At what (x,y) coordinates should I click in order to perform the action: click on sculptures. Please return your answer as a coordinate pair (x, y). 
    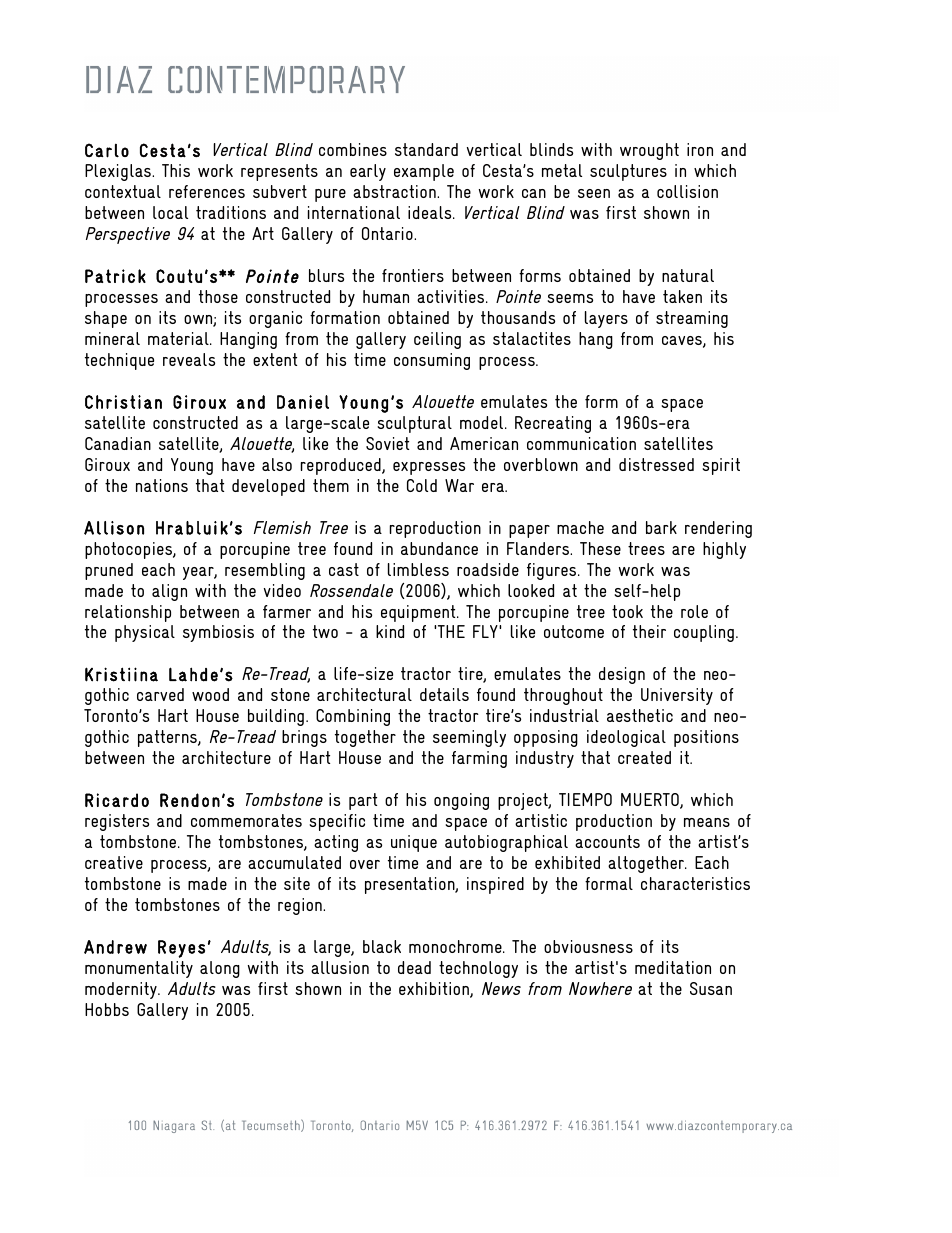
    Looking at the image, I should click on (628, 172).
